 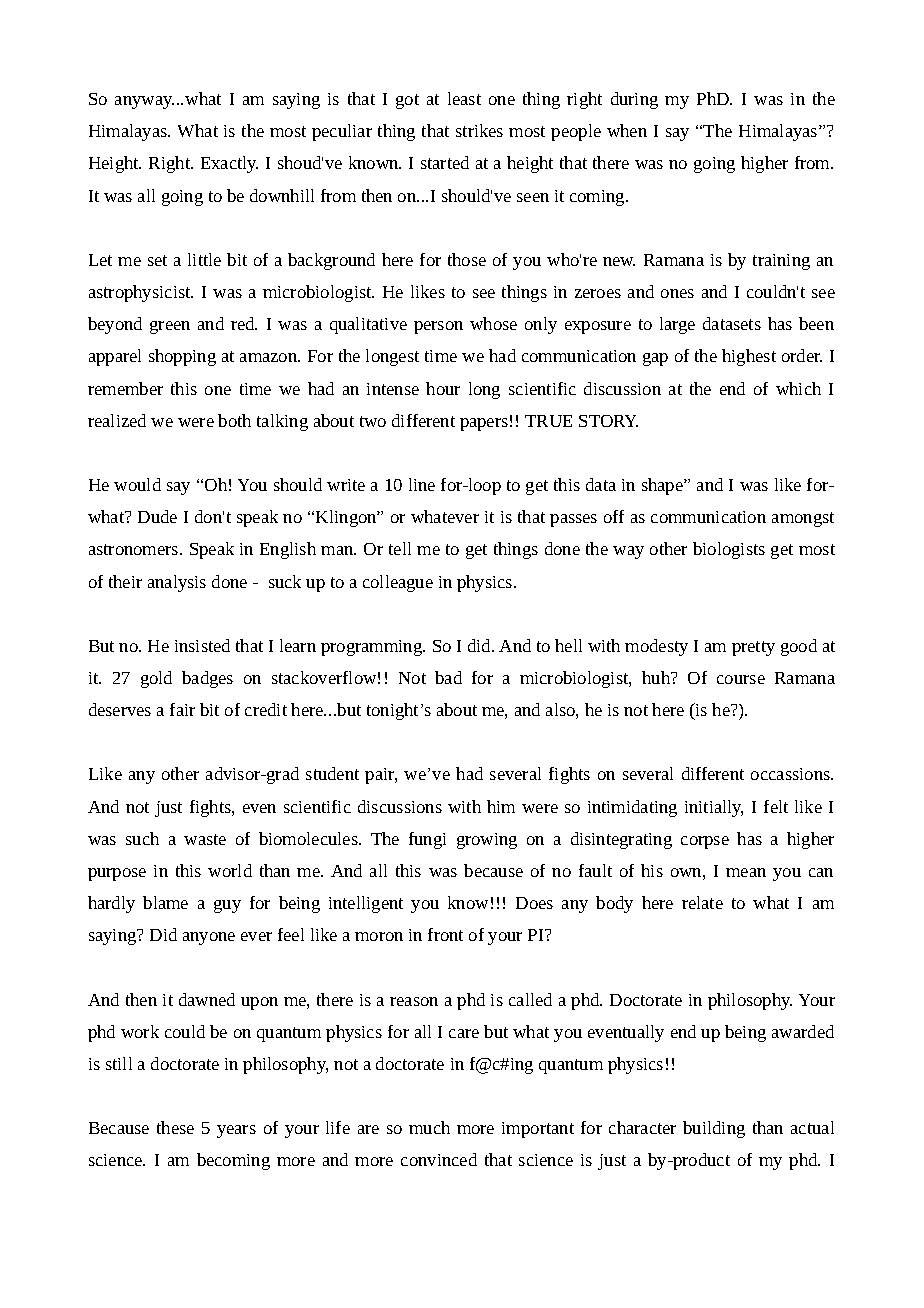 I want to click on when, so click(x=627, y=130).
